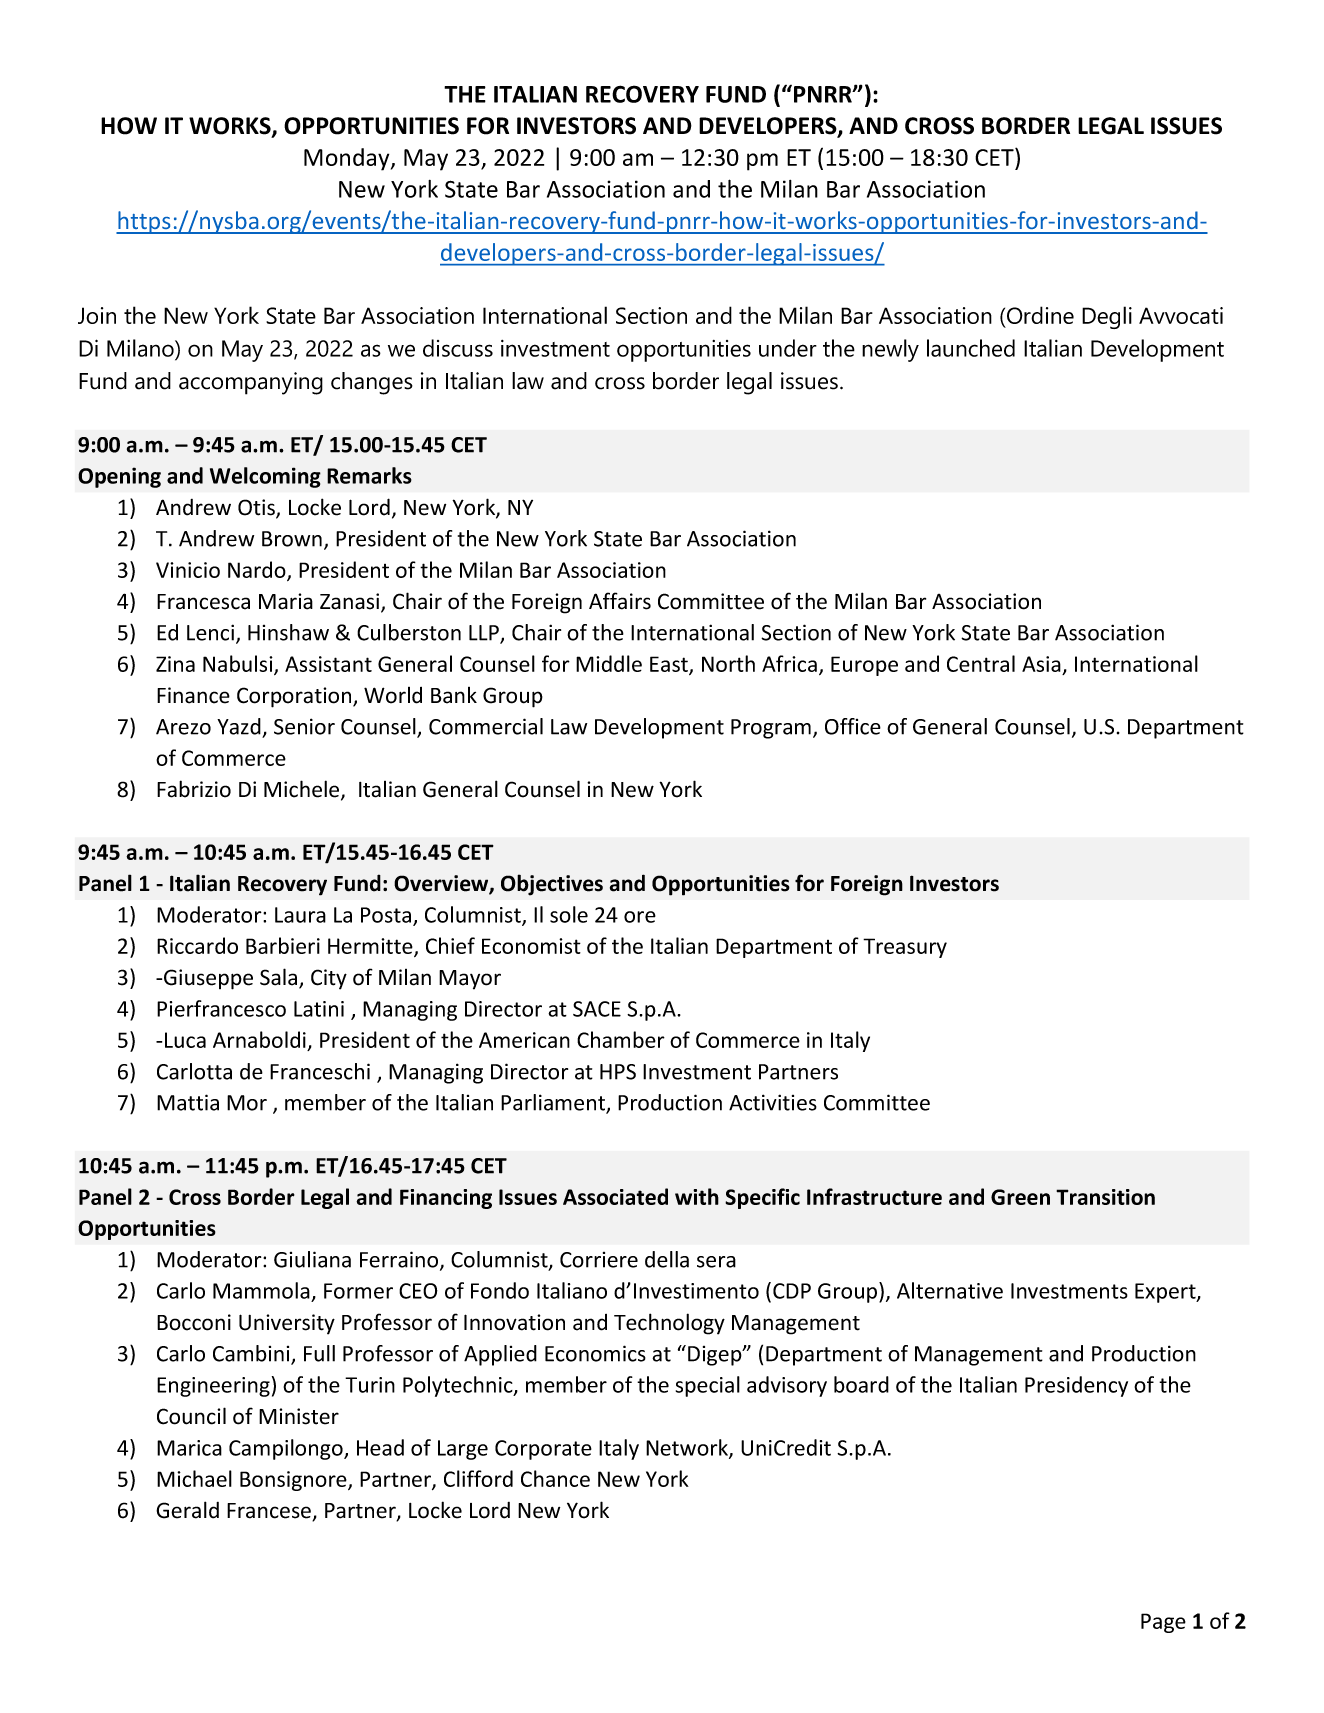 This screenshot has width=1324, height=1713. I want to click on East, so click(670, 665).
